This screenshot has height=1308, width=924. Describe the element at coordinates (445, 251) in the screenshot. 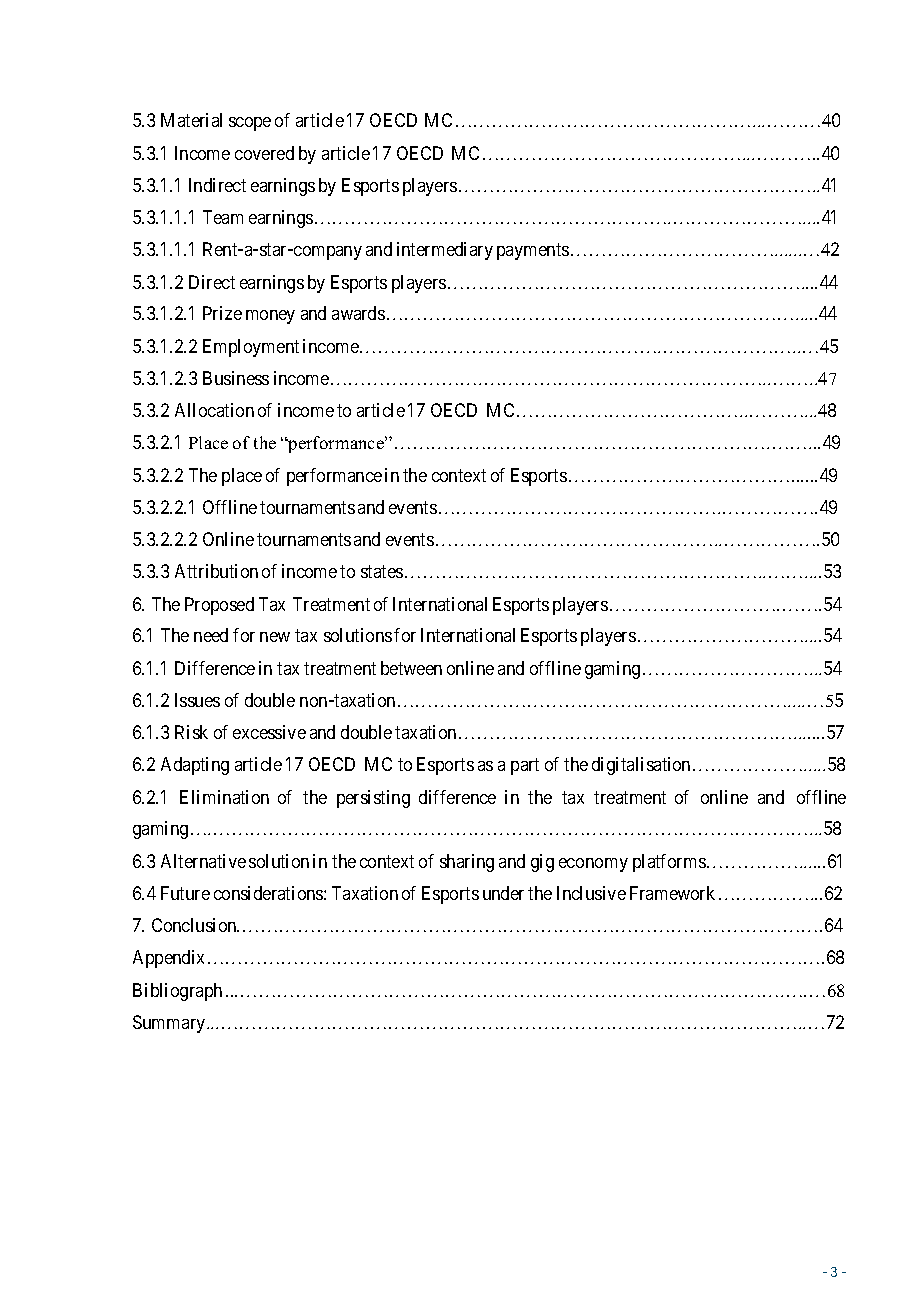

I see `intermediary` at that location.
